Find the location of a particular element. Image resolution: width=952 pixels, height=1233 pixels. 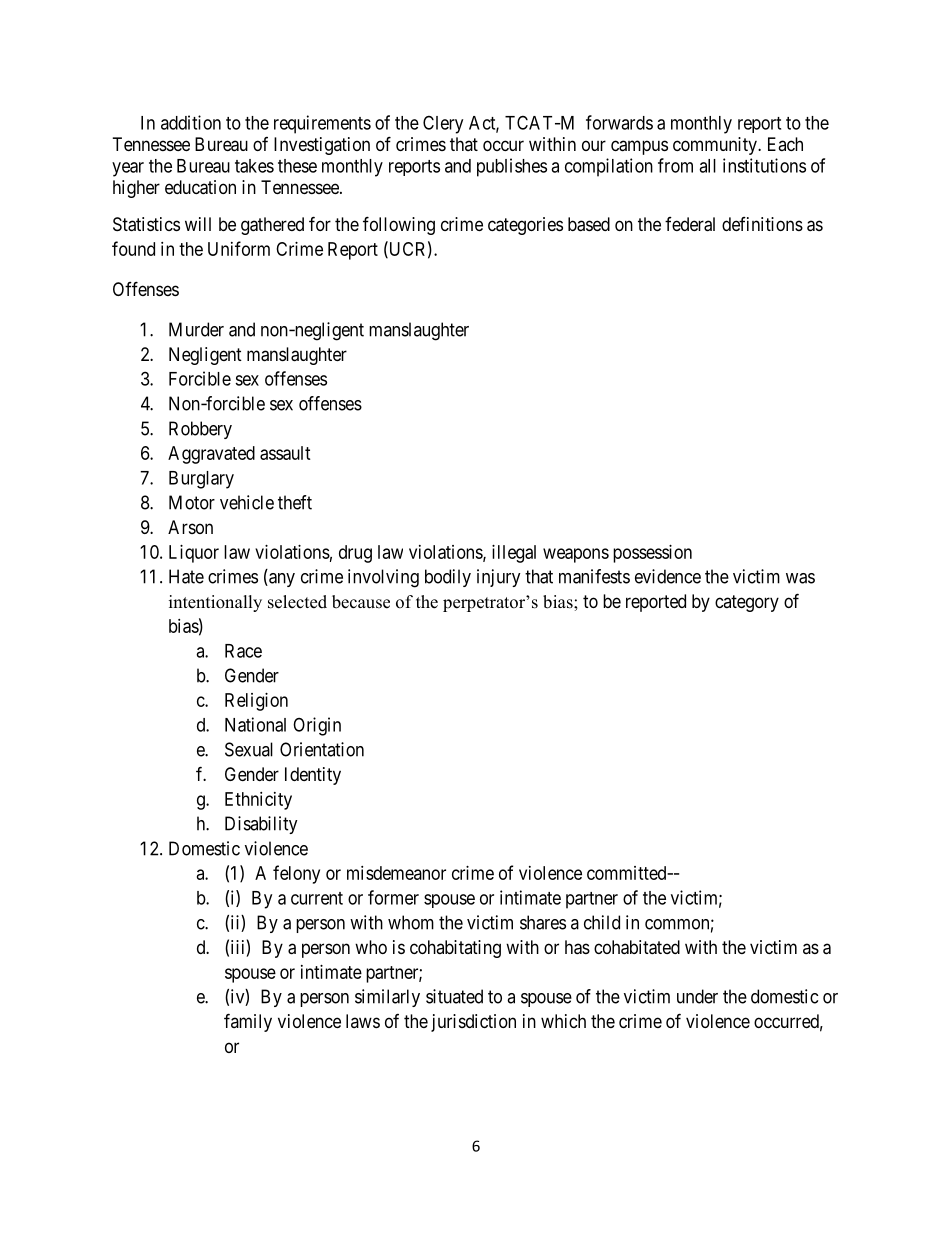

Hate is located at coordinates (186, 576).
